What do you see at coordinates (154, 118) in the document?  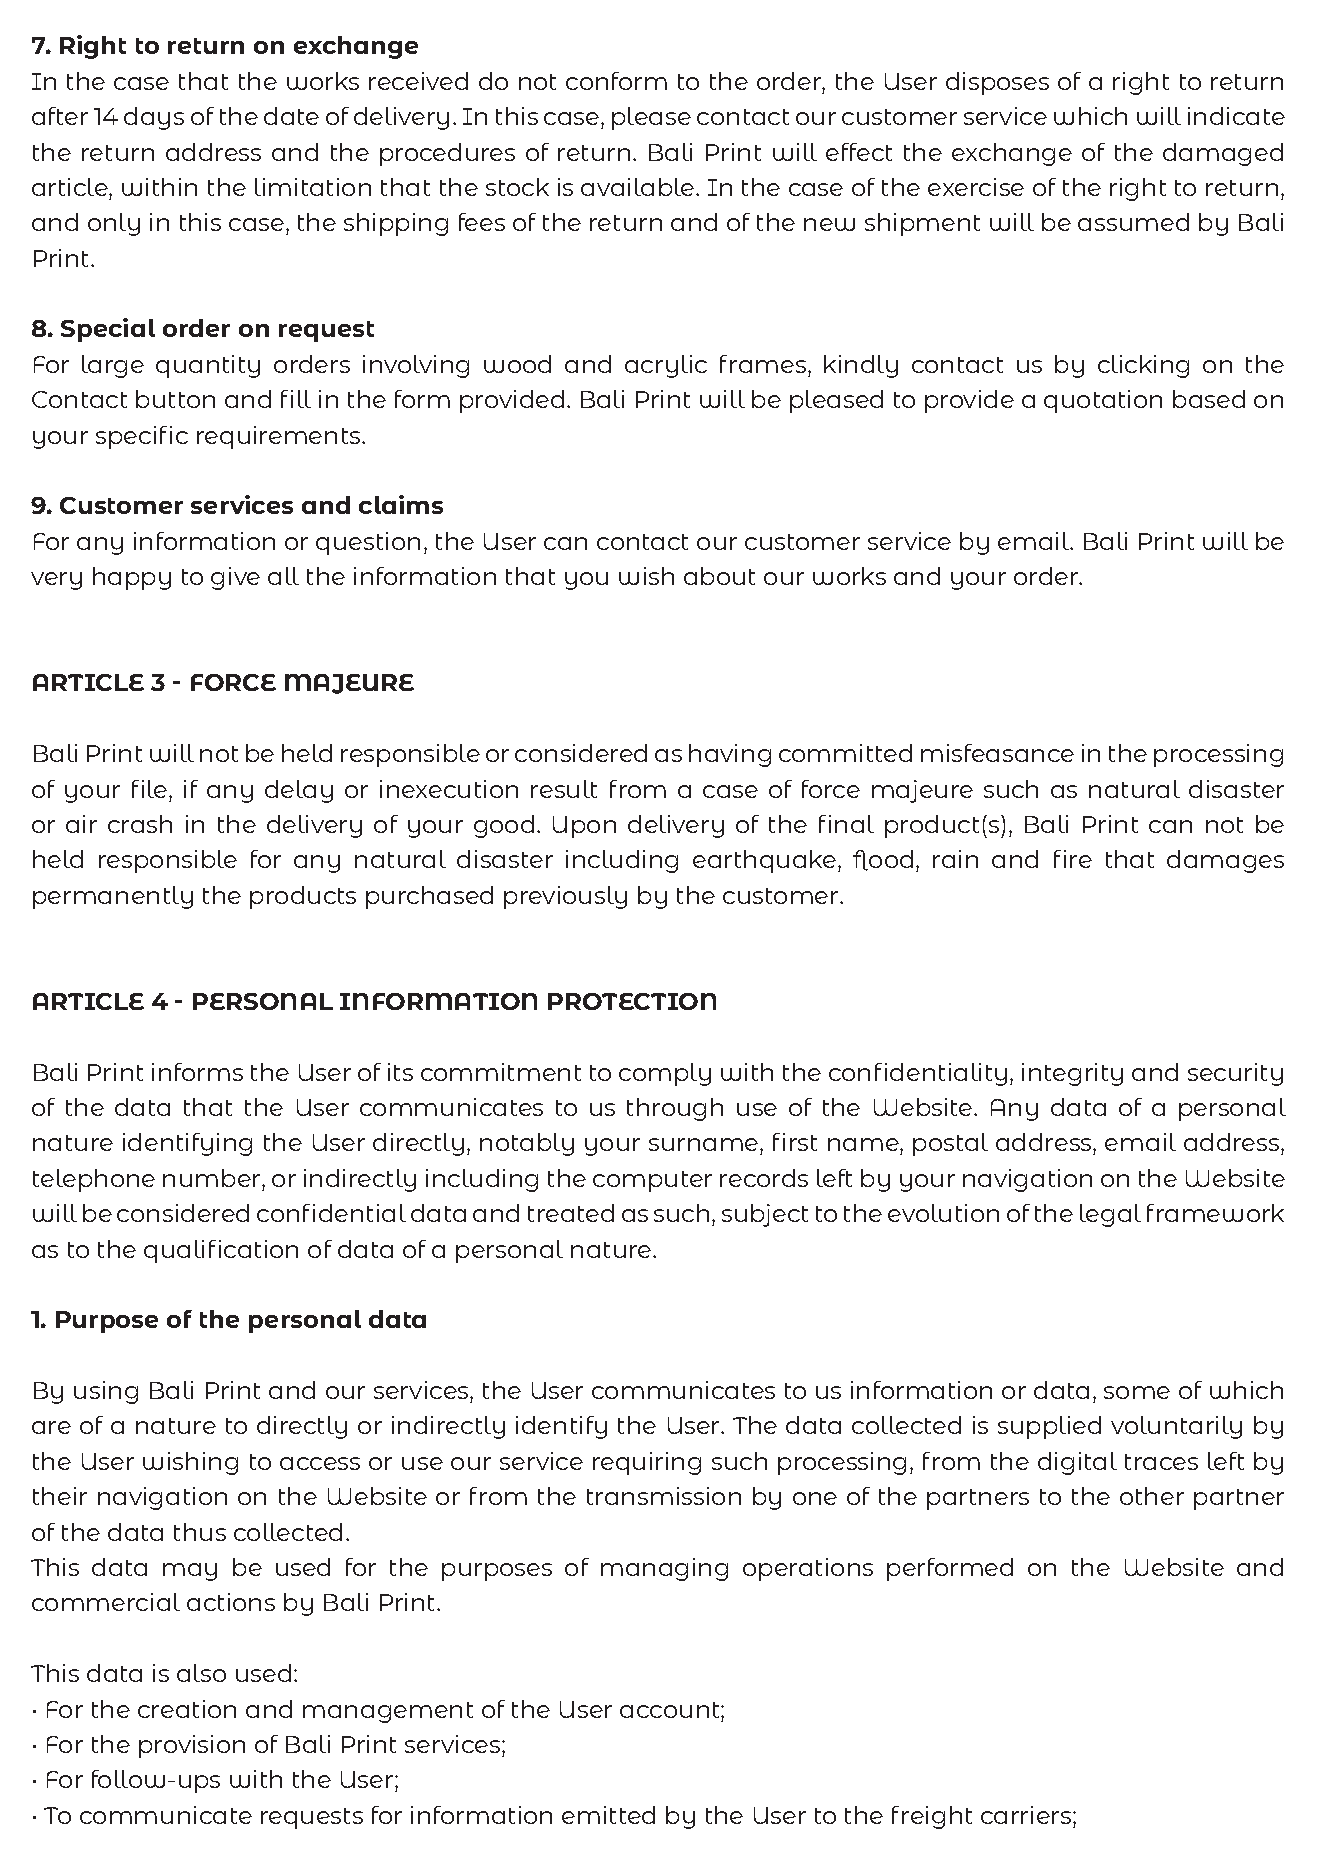 I see `days` at bounding box center [154, 118].
